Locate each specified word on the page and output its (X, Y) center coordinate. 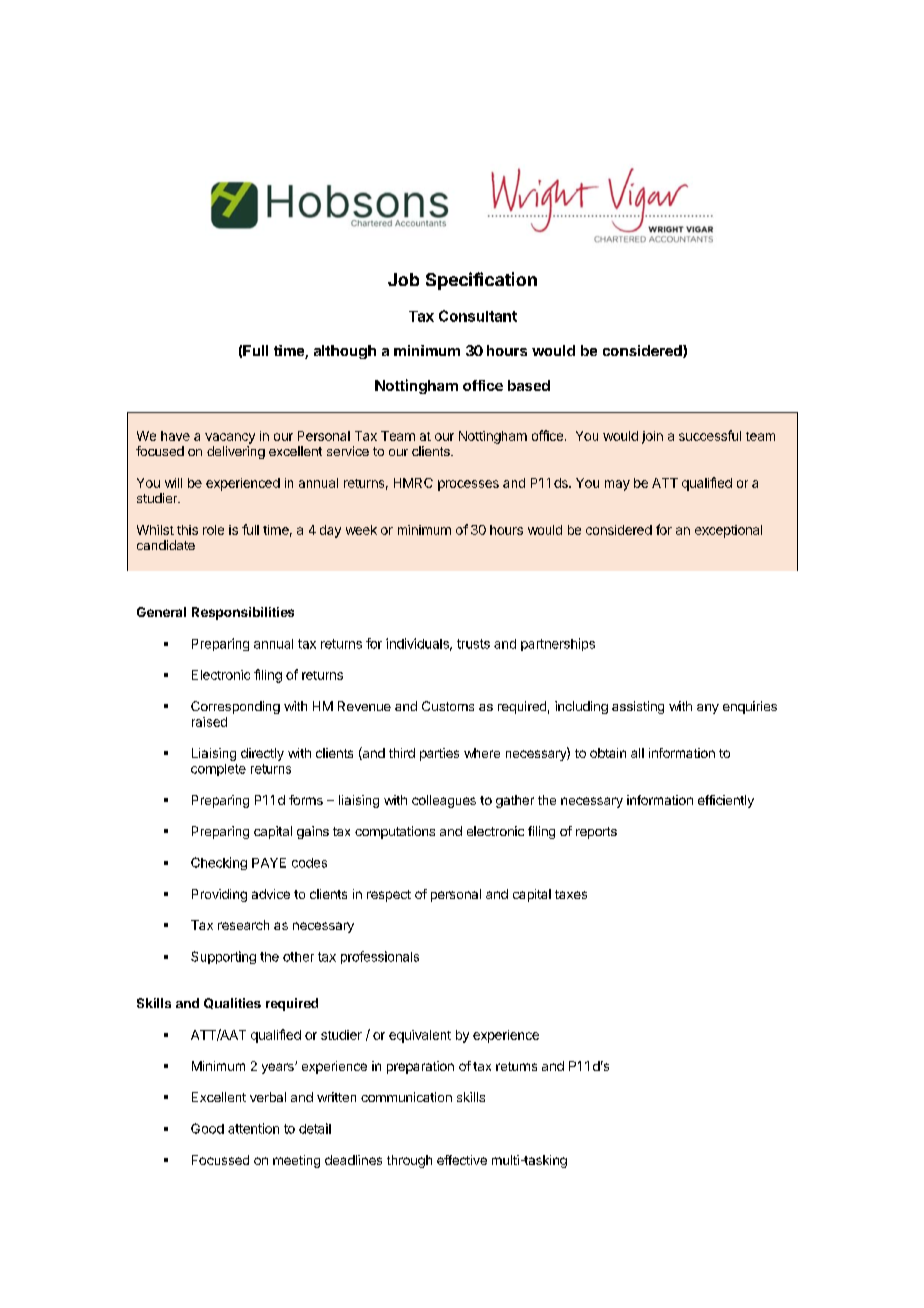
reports (596, 833)
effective (462, 1160)
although (345, 352)
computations (395, 832)
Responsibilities (243, 613)
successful (710, 435)
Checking (219, 863)
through (409, 1161)
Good (207, 1128)
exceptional (728, 531)
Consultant (478, 316)
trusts (473, 644)
